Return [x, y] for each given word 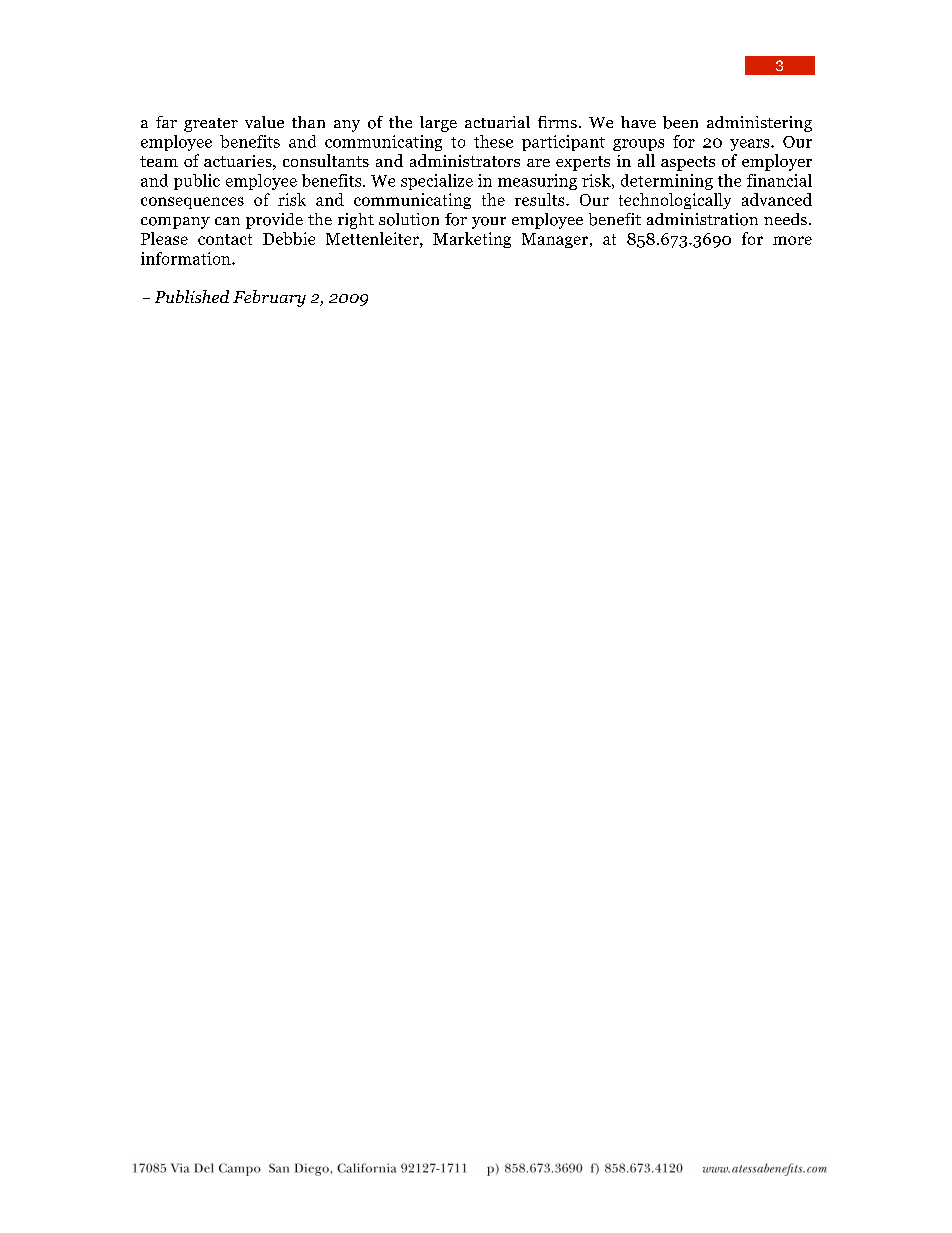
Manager [556, 240]
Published [192, 296]
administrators [465, 160]
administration [702, 219]
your [489, 223]
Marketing [472, 240]
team [159, 161]
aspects [688, 163]
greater [211, 125]
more [792, 240]
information [187, 258]
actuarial [497, 122]
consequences [192, 203]
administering [759, 124]
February [269, 298]
